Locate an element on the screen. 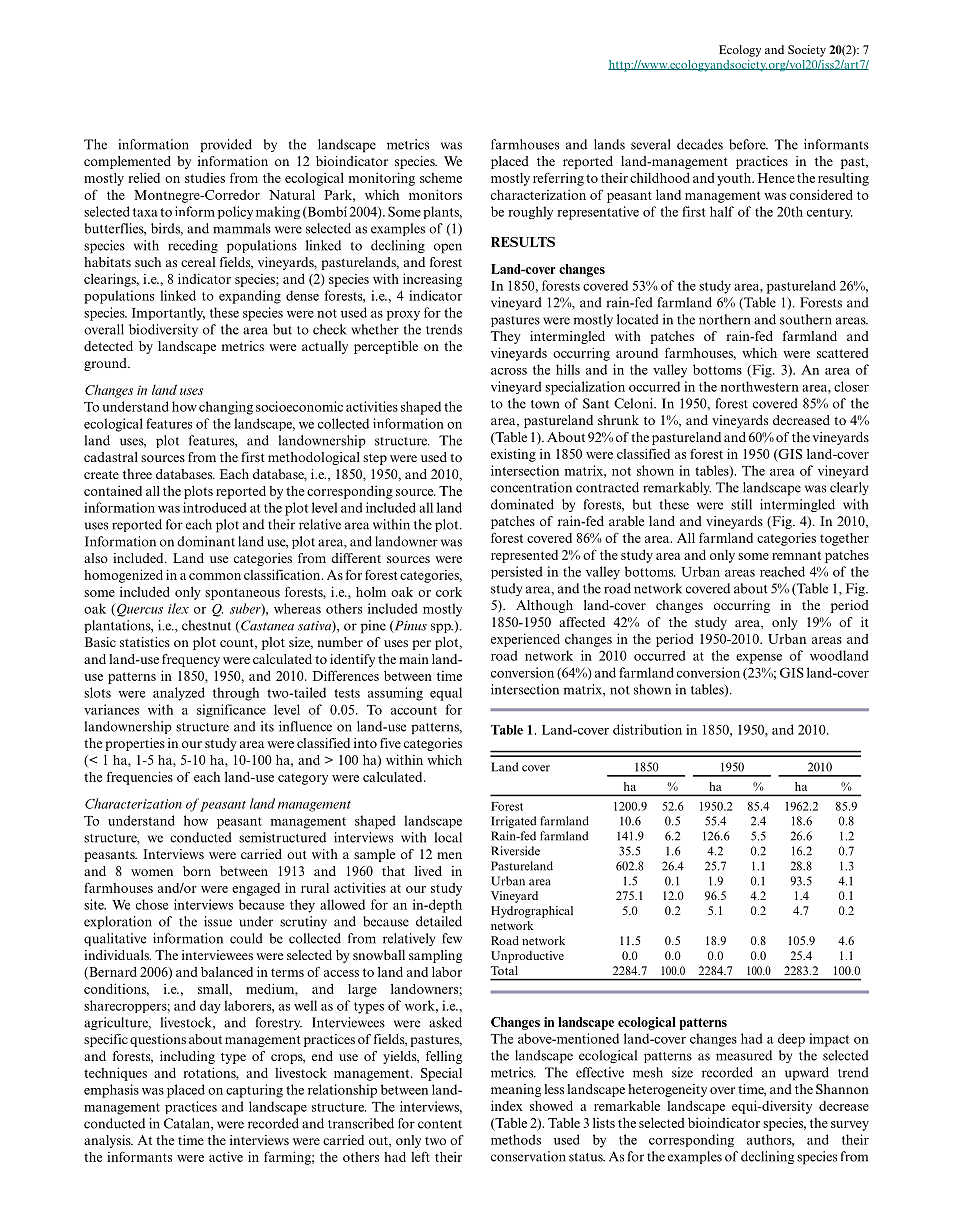 The height and width of the screenshot is (1232, 953). studies is located at coordinates (205, 178).
